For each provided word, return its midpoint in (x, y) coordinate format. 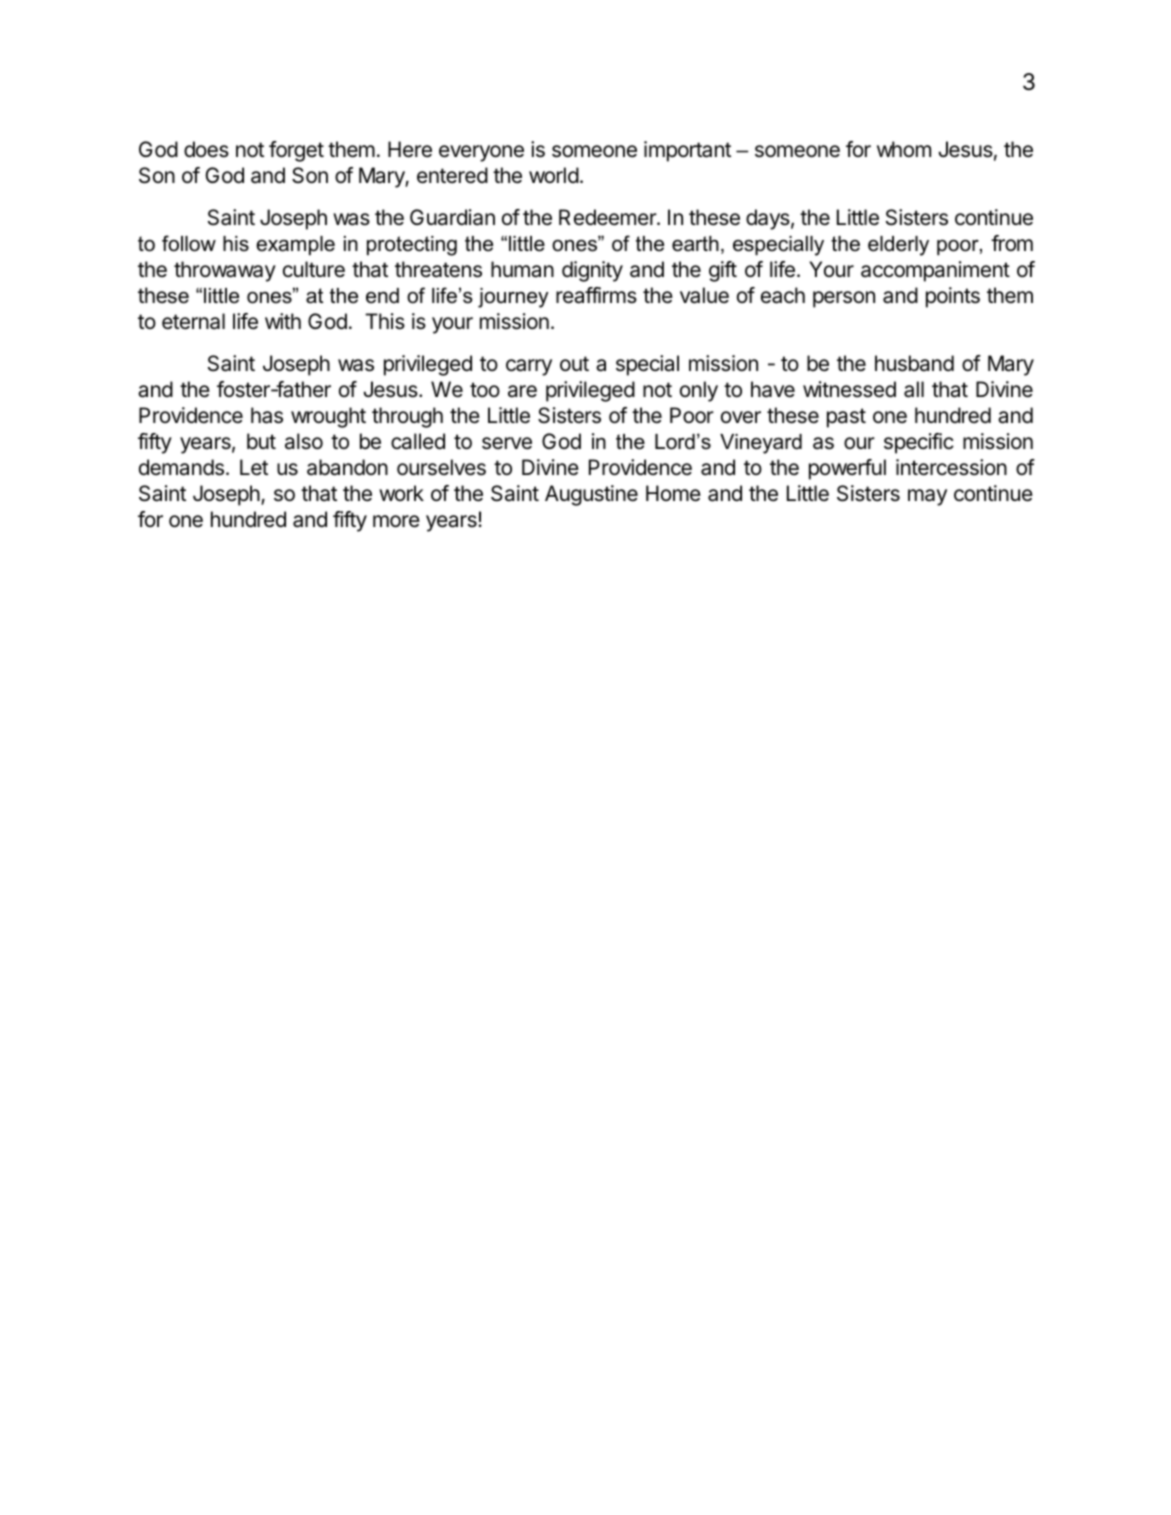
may (927, 497)
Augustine (591, 495)
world (554, 175)
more (396, 521)
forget (296, 151)
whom (904, 149)
